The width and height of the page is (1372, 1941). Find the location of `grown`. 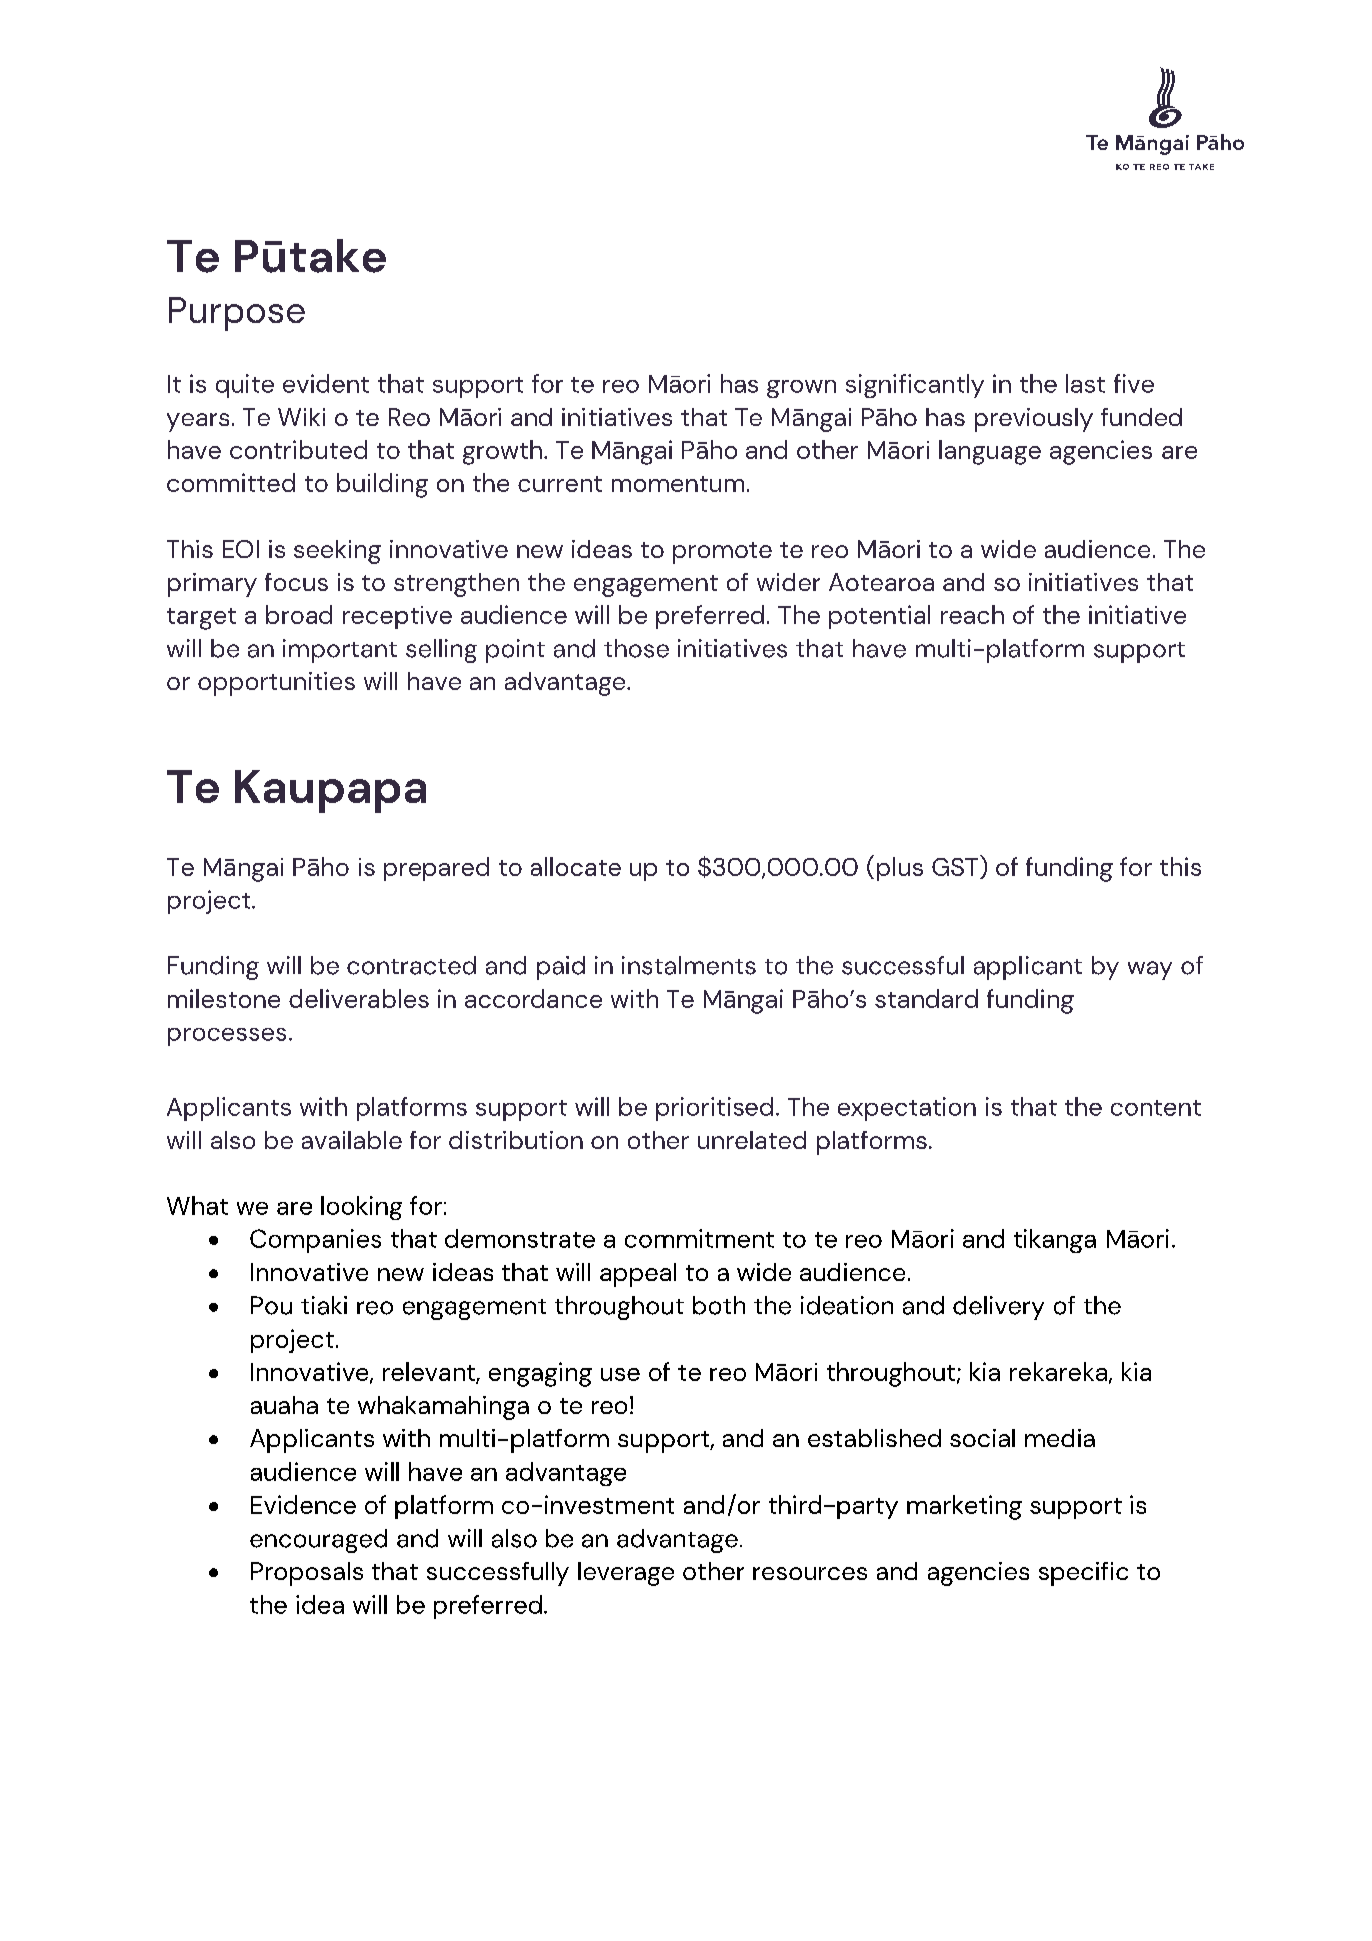

grown is located at coordinates (801, 389).
